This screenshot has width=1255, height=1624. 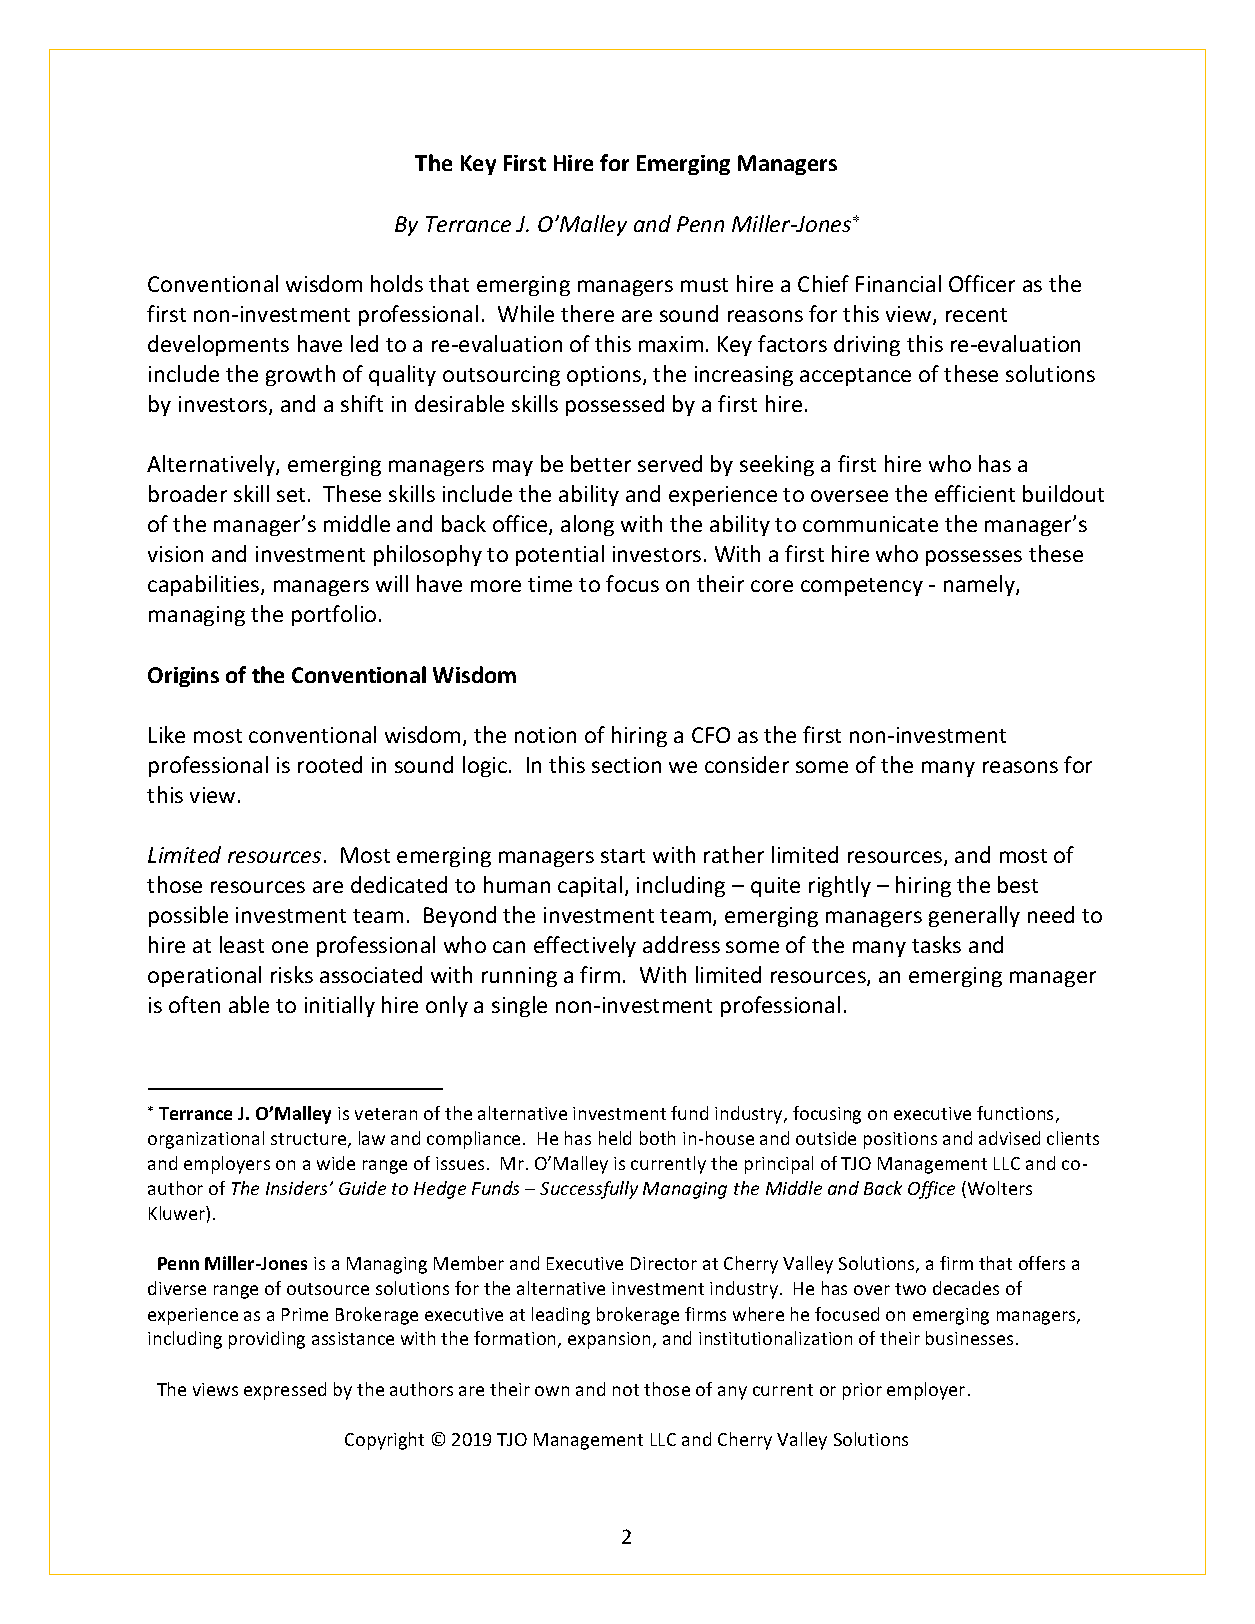 I want to click on developments, so click(x=218, y=345).
